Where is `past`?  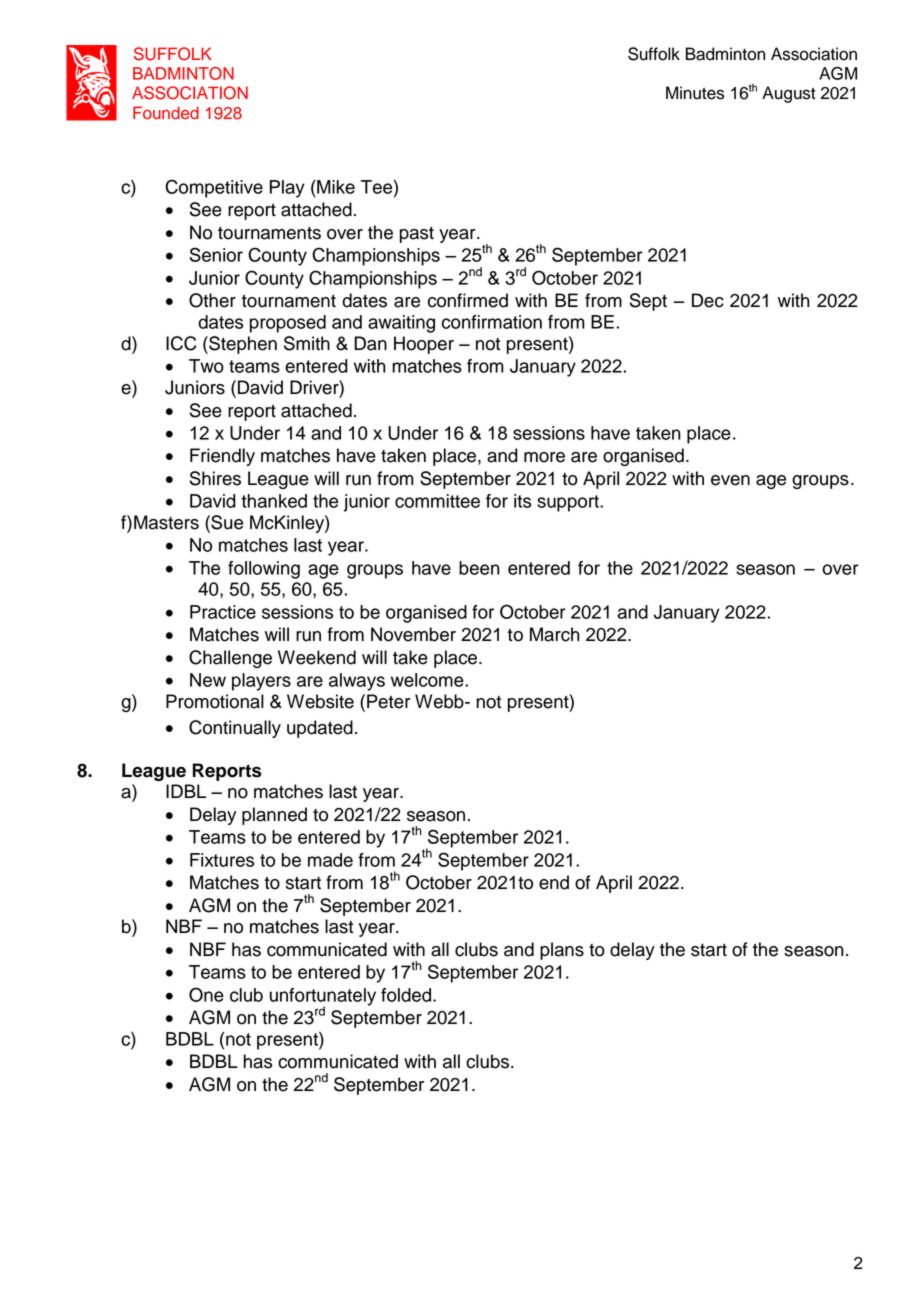 past is located at coordinates (417, 235).
